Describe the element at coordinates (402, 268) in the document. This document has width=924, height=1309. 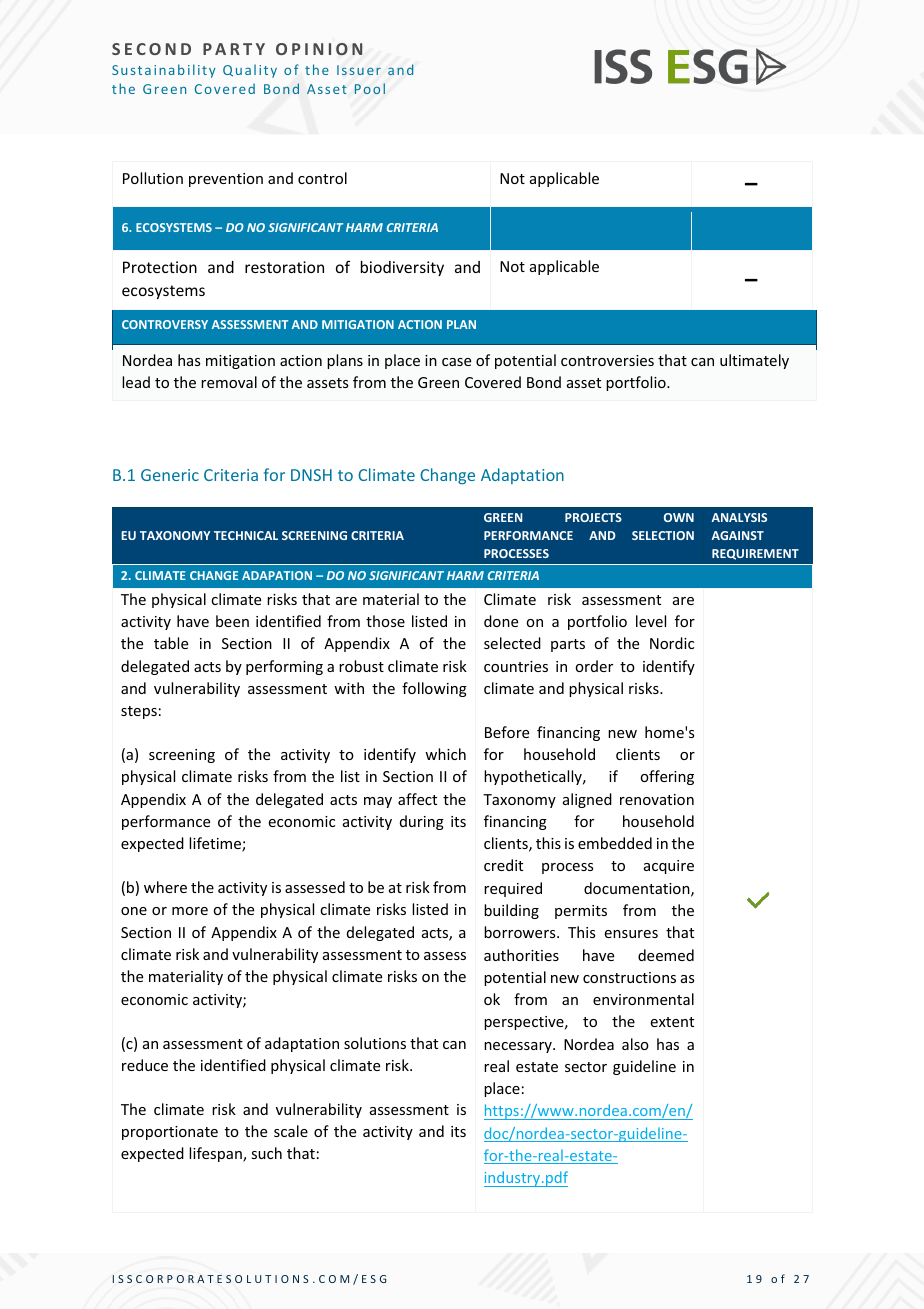
I see `biodiversity` at that location.
